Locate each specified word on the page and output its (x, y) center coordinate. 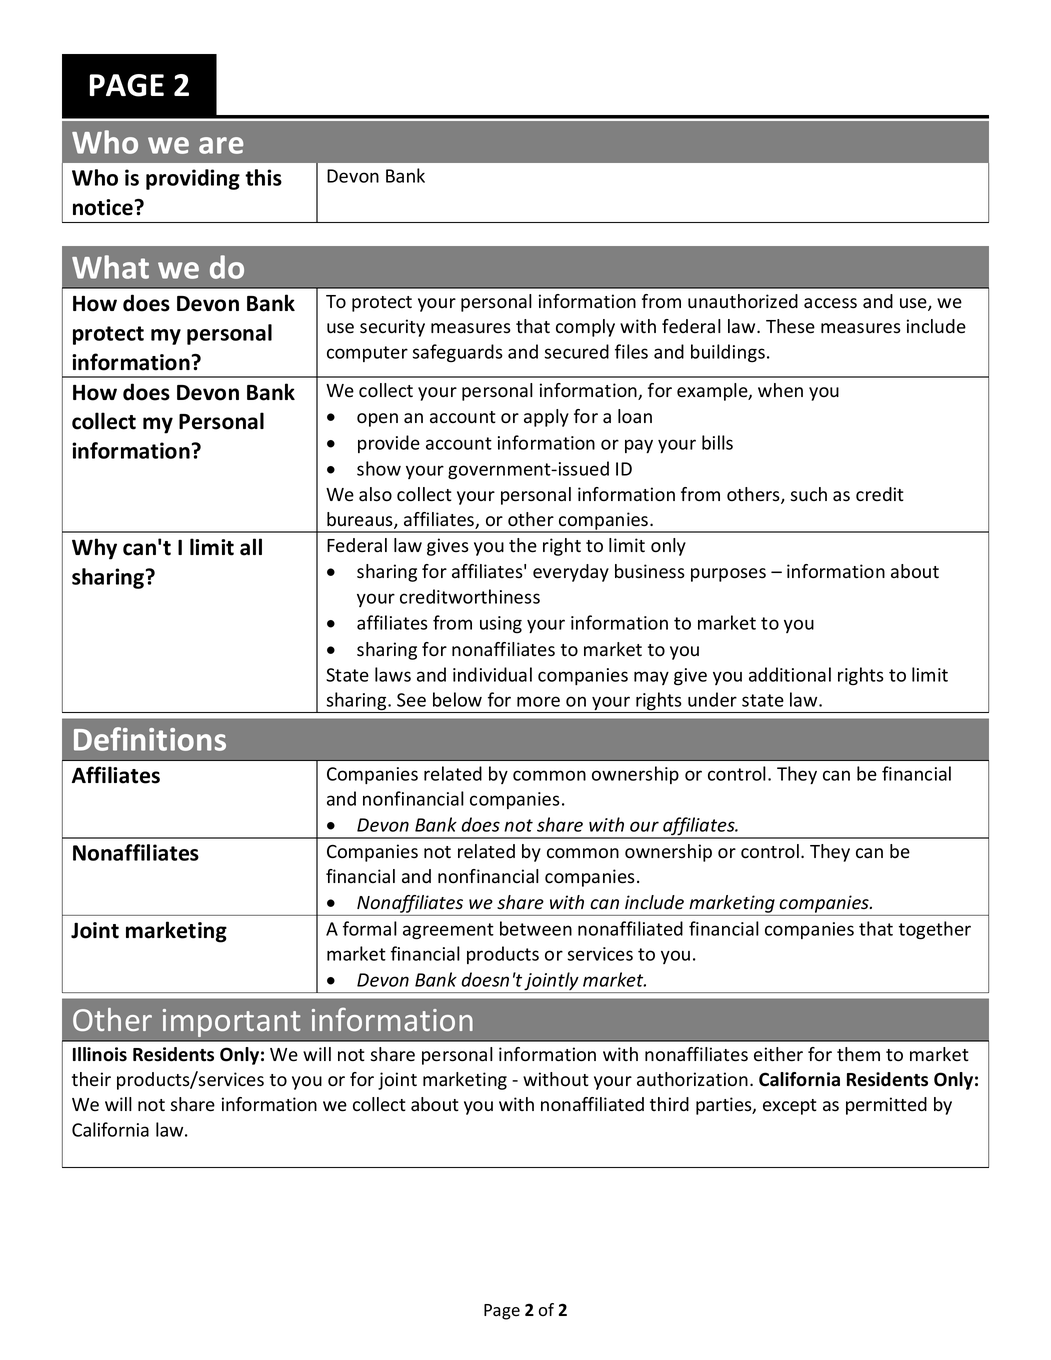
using (501, 625)
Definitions (150, 739)
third (669, 1104)
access (830, 303)
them (858, 1054)
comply (585, 328)
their (91, 1079)
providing (193, 179)
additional (790, 674)
